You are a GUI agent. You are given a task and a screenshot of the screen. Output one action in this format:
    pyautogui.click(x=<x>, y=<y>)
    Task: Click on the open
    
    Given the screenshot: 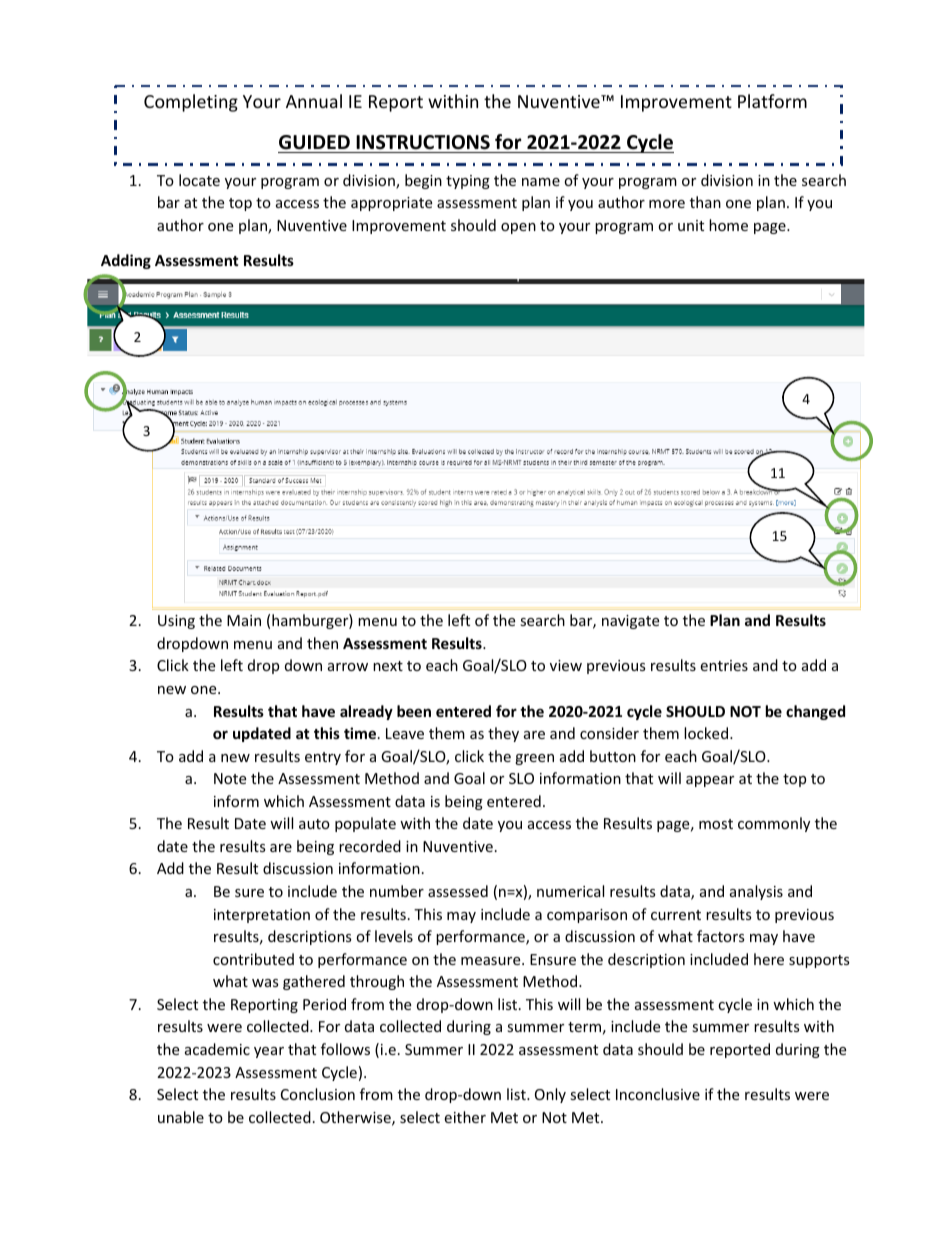 What is the action you would take?
    pyautogui.click(x=518, y=228)
